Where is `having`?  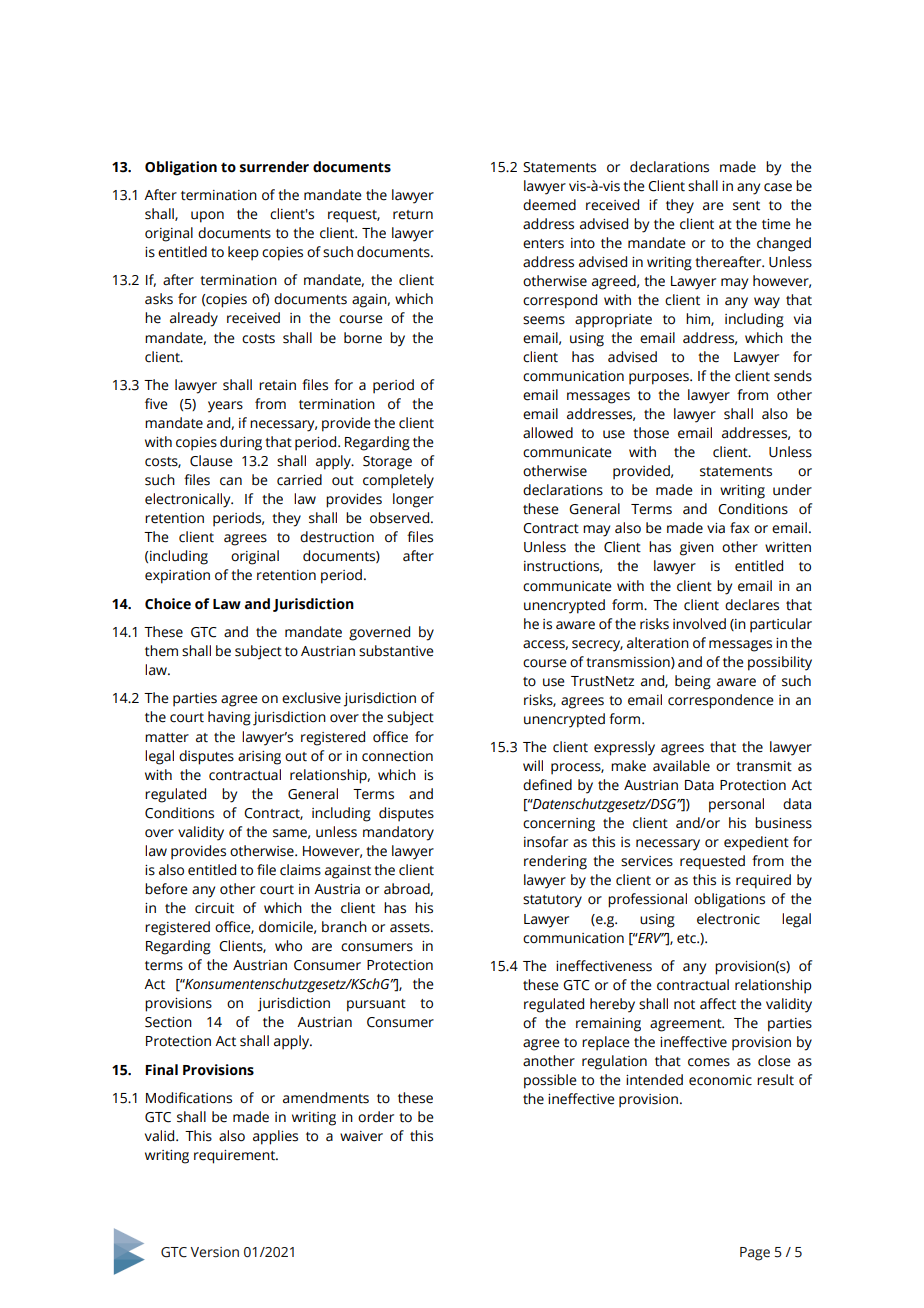
having is located at coordinates (229, 718).
